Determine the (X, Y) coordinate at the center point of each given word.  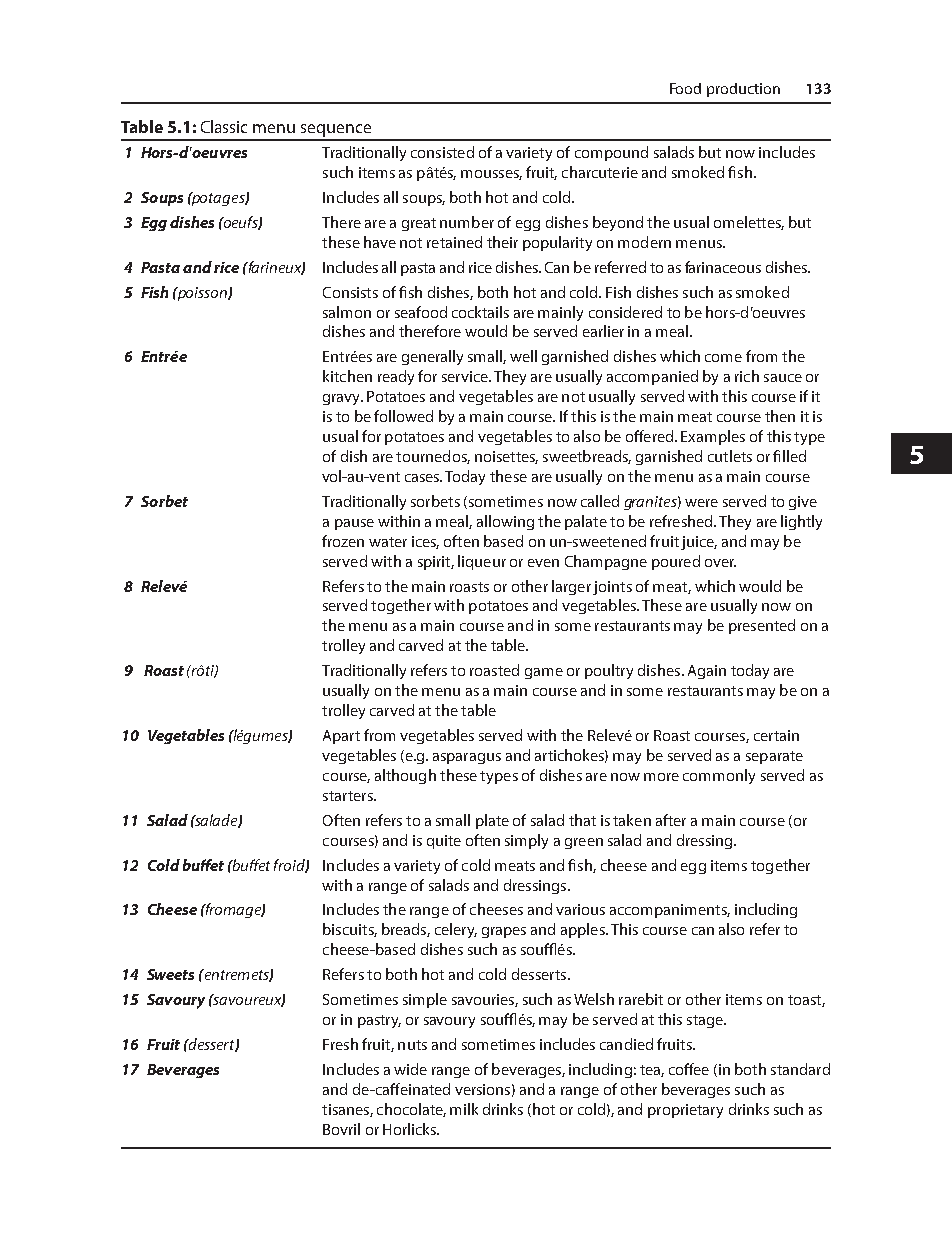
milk (464, 1109)
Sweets (170, 974)
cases (423, 478)
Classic (224, 126)
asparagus (467, 758)
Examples (713, 437)
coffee (689, 1069)
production (743, 90)
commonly (719, 776)
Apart (341, 737)
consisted (442, 152)
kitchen (347, 376)
